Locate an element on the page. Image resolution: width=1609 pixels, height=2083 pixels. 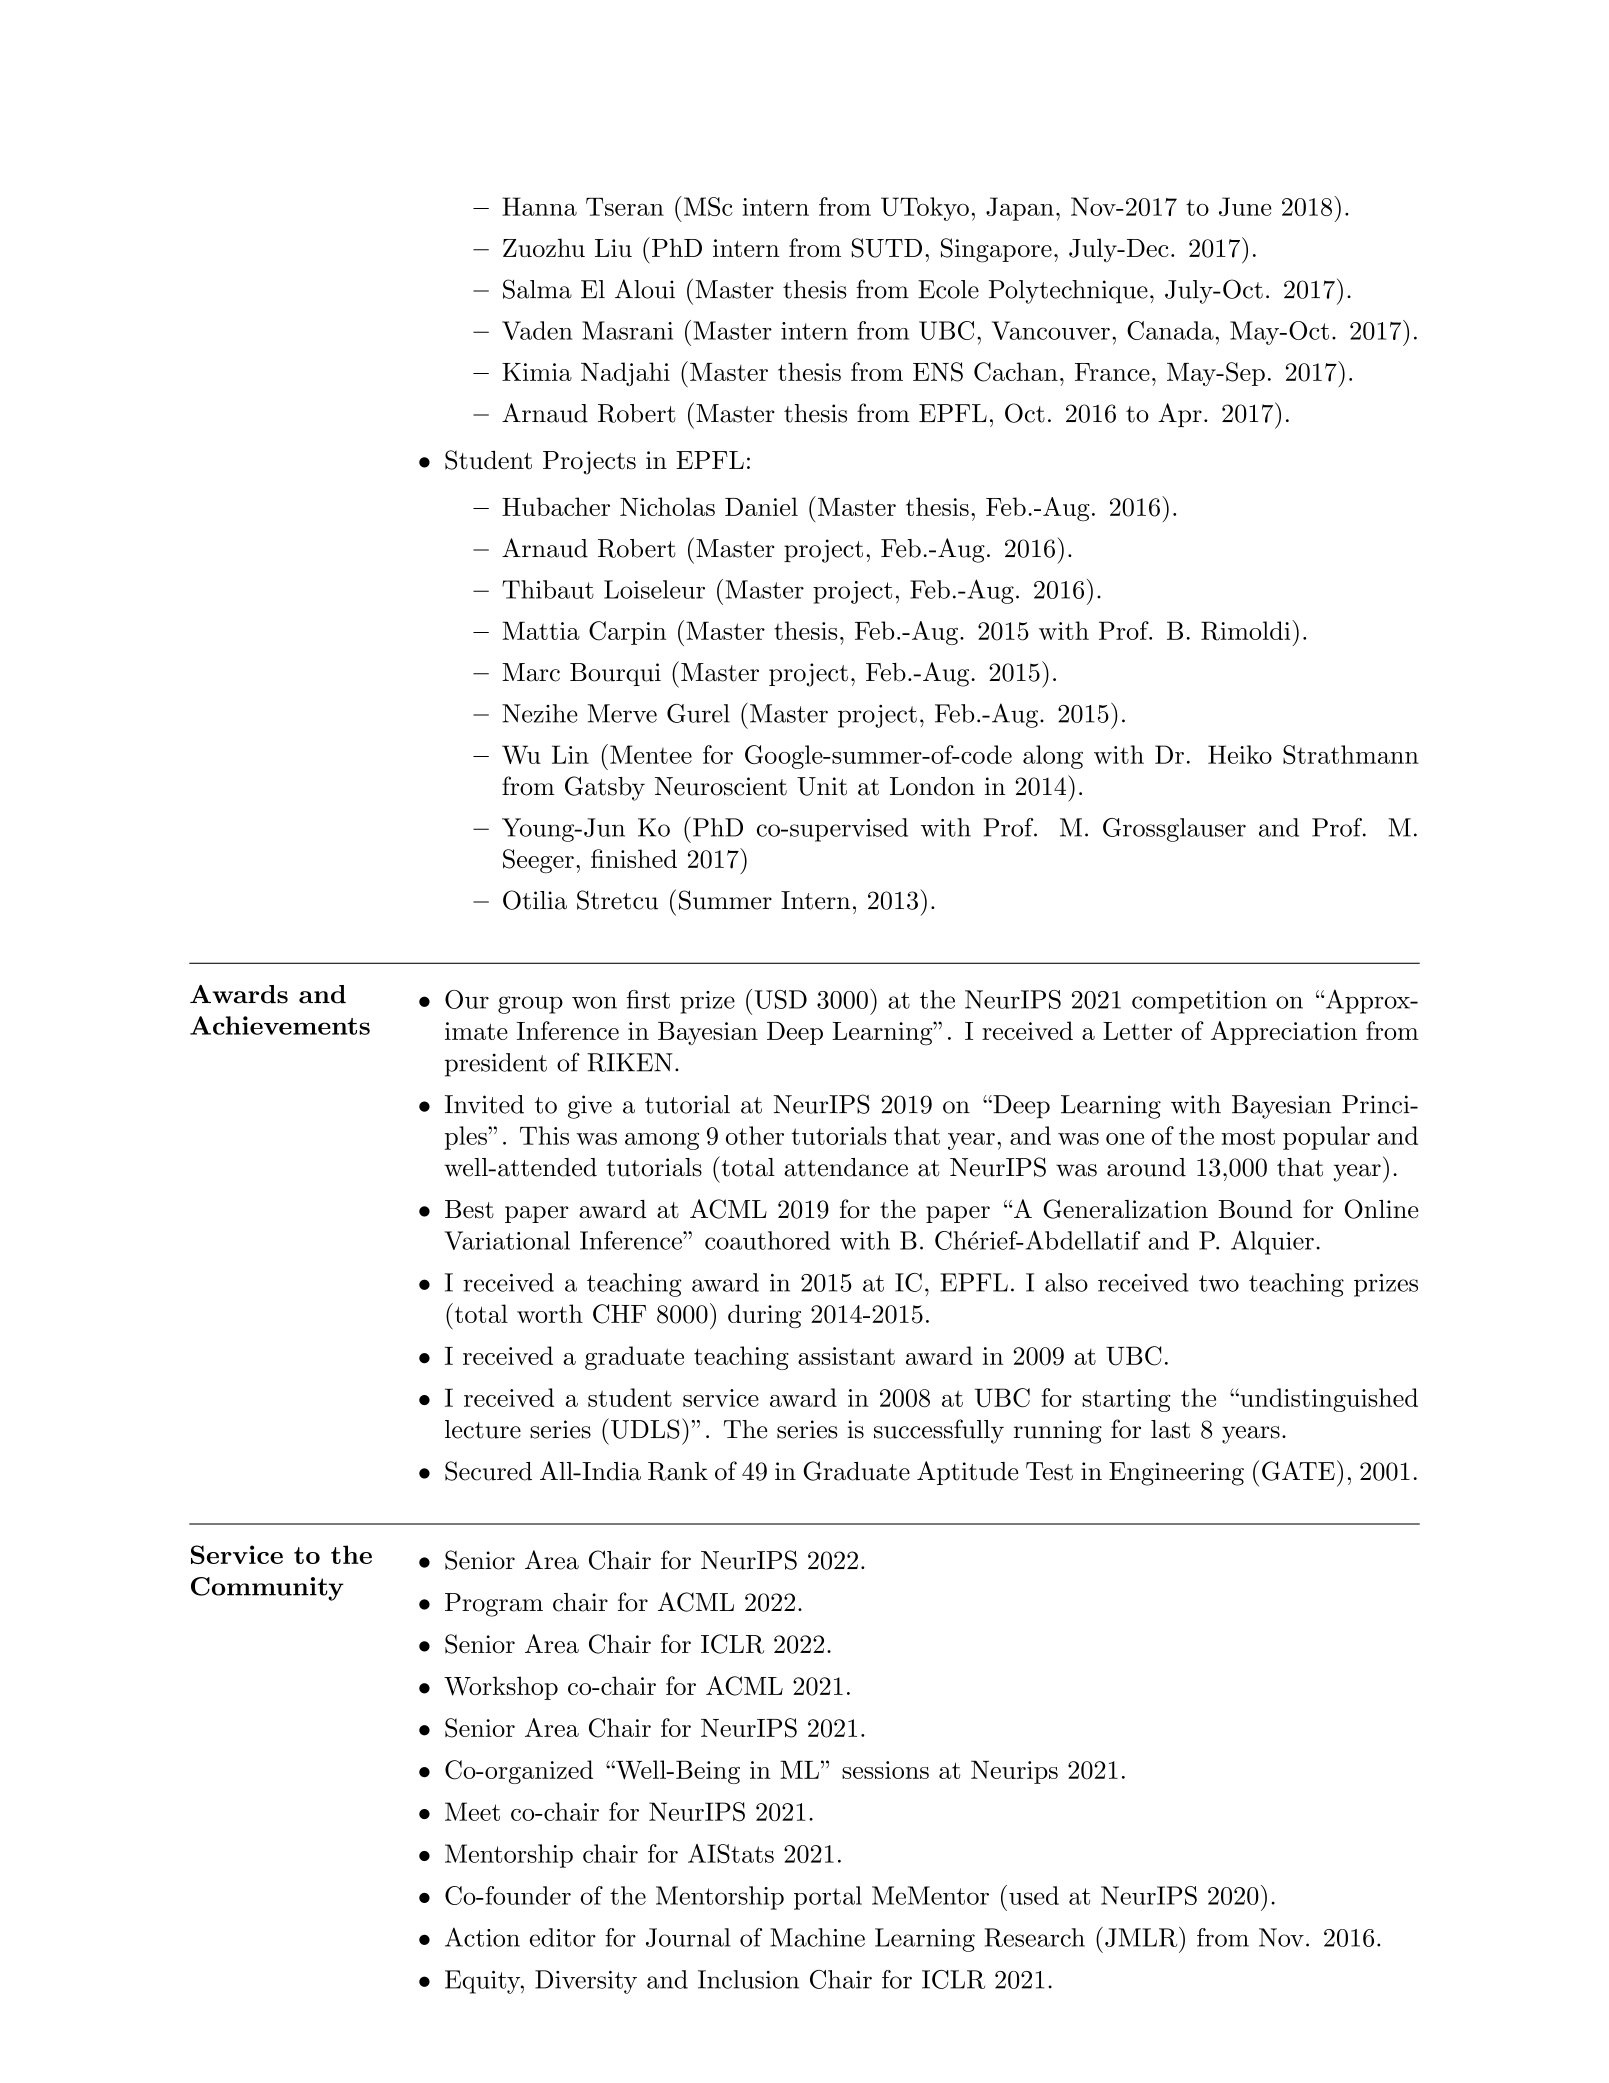
most is located at coordinates (1248, 1136).
